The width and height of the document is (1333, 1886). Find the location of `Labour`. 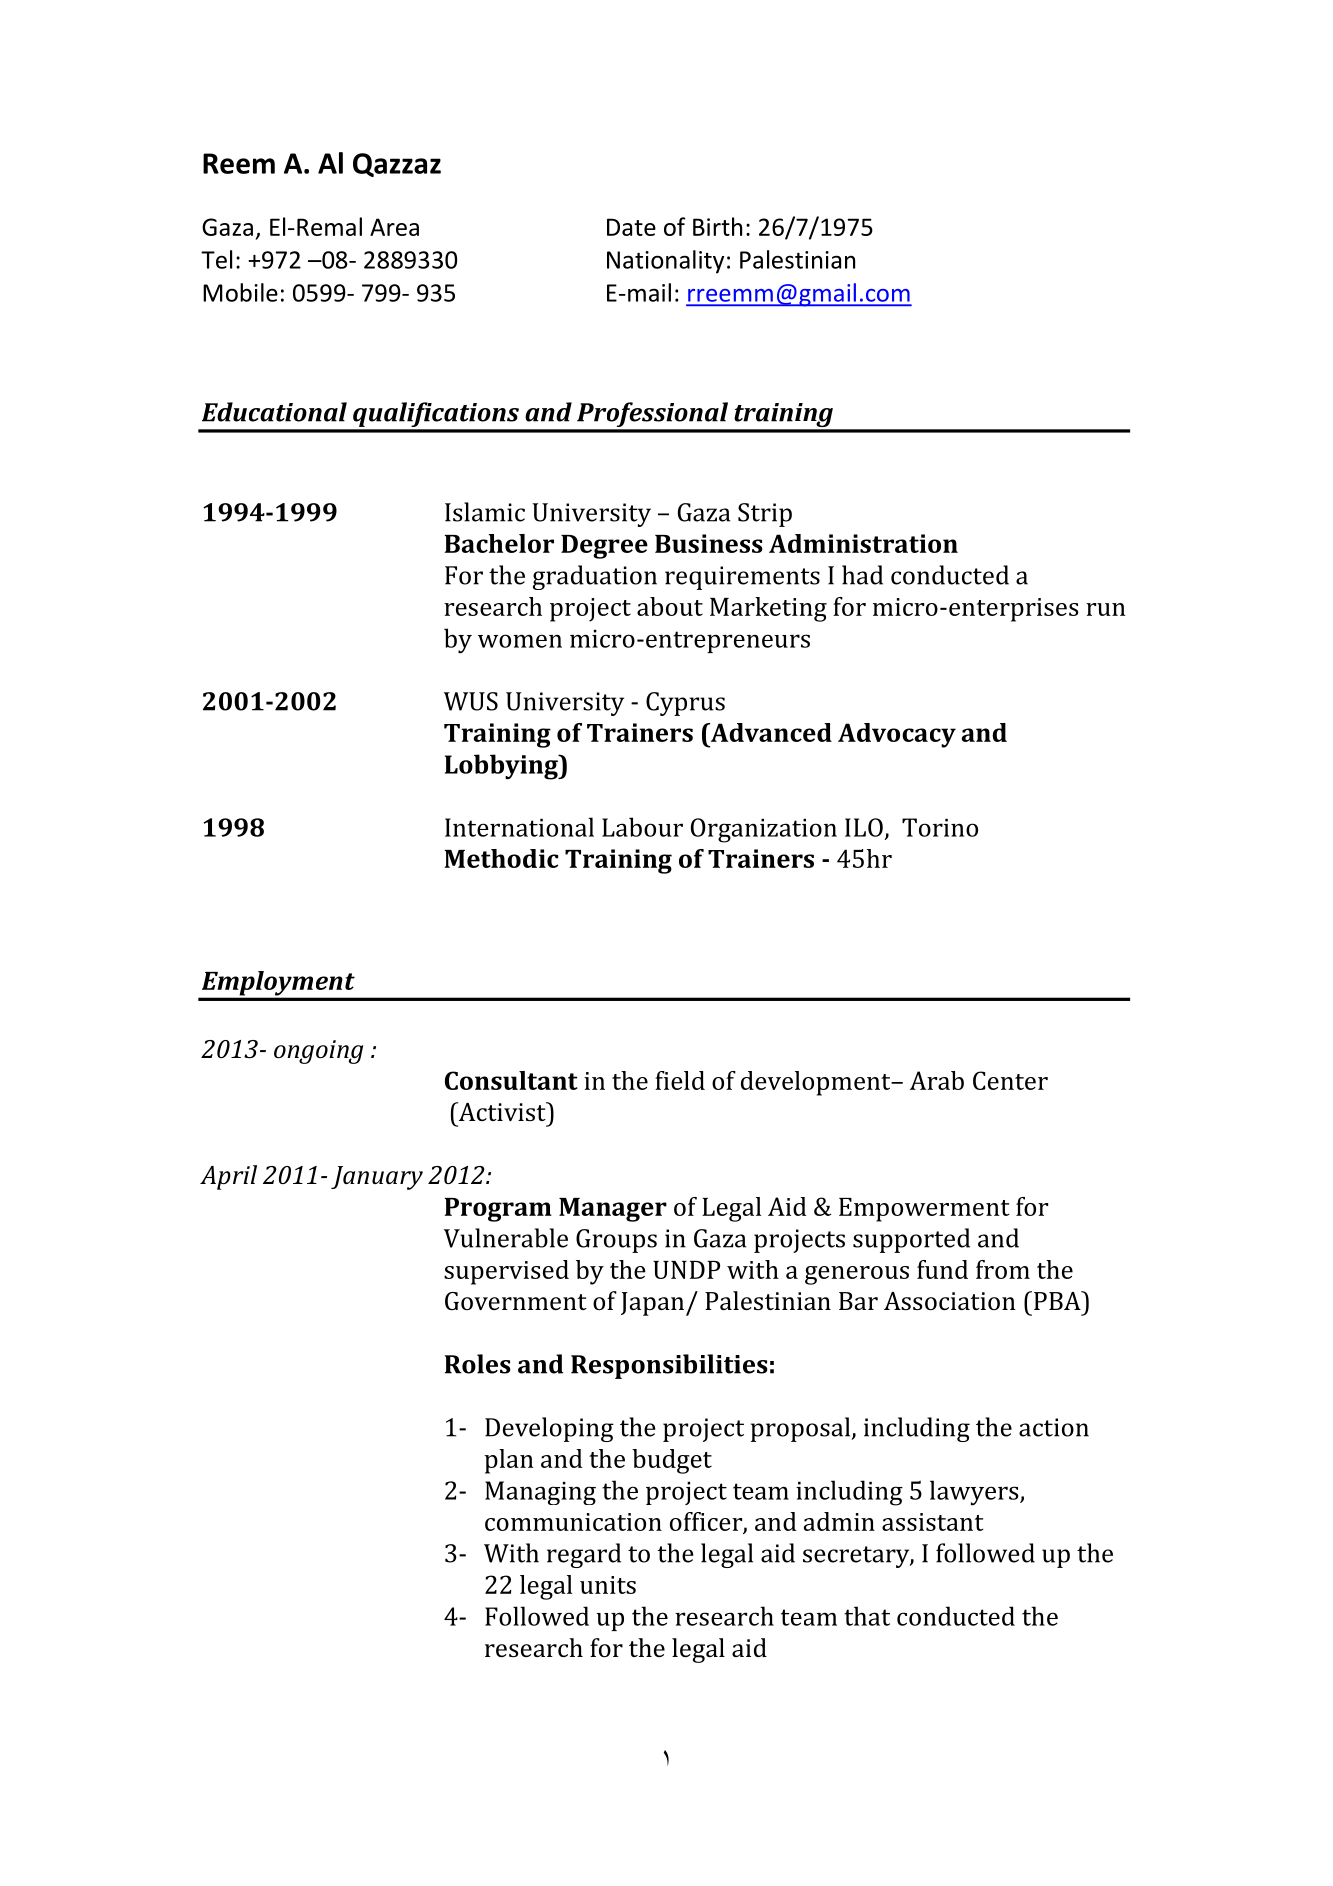

Labour is located at coordinates (642, 827).
